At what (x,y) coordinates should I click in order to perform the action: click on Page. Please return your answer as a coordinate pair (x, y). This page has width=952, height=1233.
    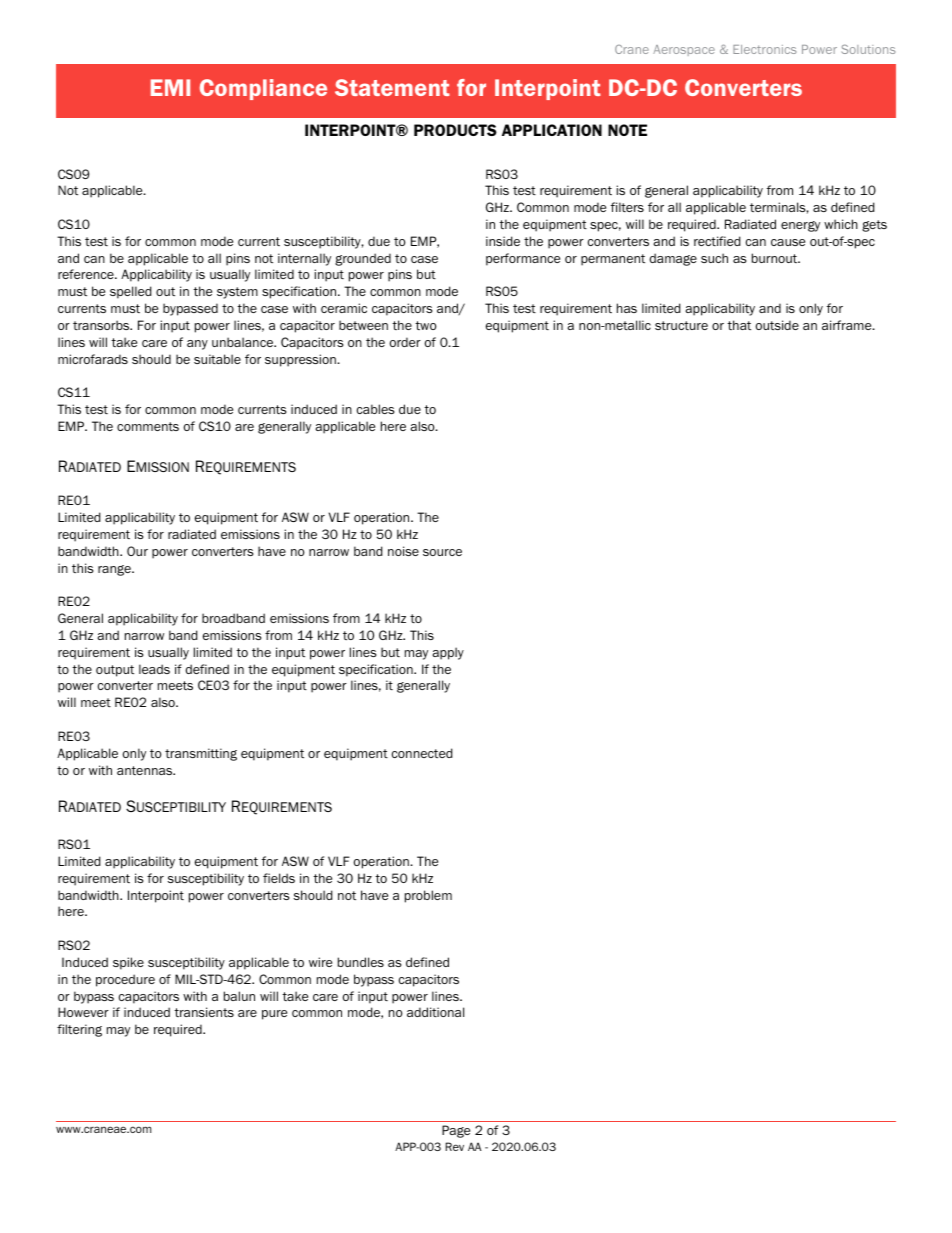
    Looking at the image, I should click on (456, 1131).
